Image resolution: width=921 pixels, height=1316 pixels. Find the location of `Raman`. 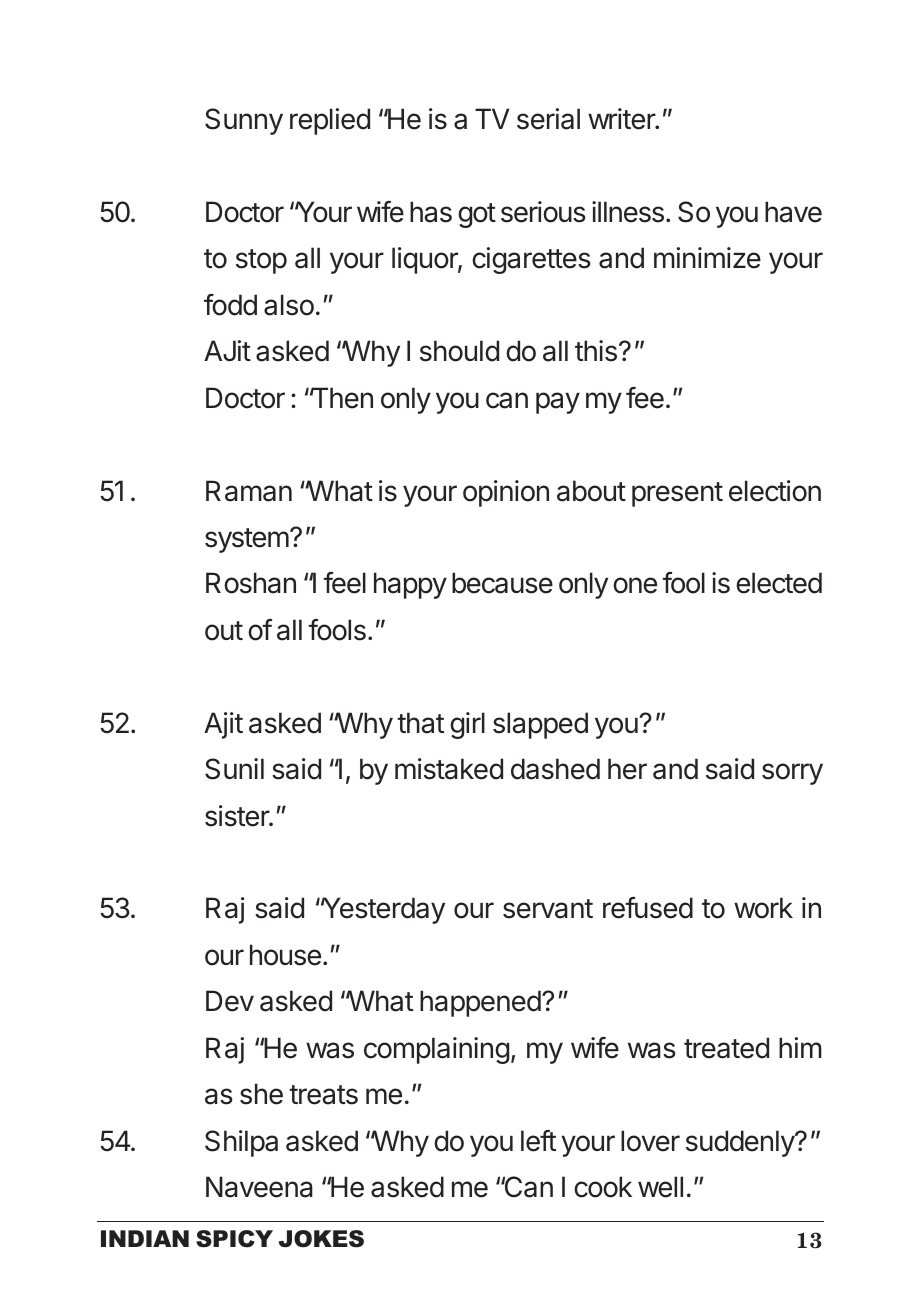

Raman is located at coordinates (249, 491).
